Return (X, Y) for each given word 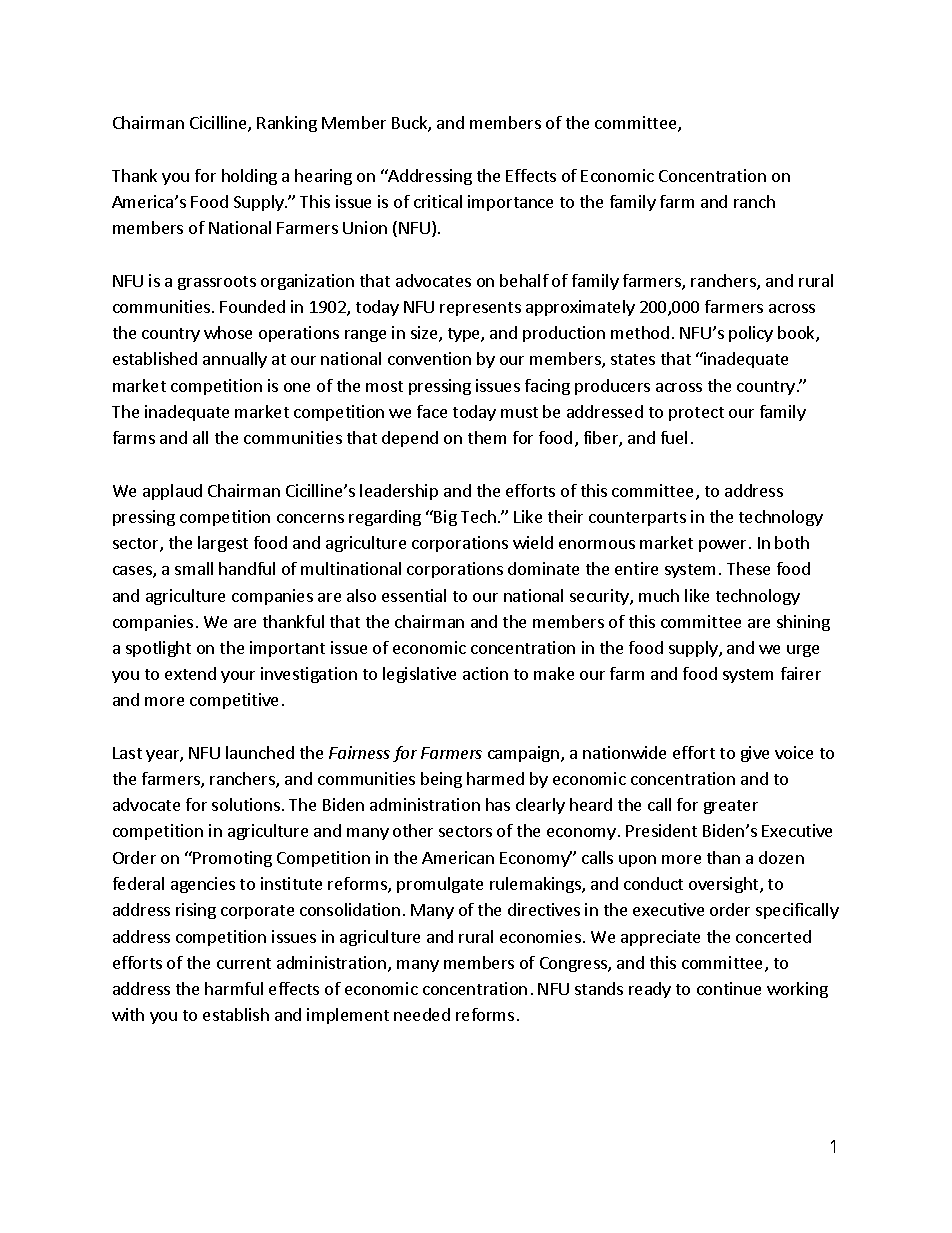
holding (249, 177)
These (748, 568)
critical (438, 201)
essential (414, 595)
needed (422, 1014)
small (194, 568)
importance (510, 203)
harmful (234, 988)
